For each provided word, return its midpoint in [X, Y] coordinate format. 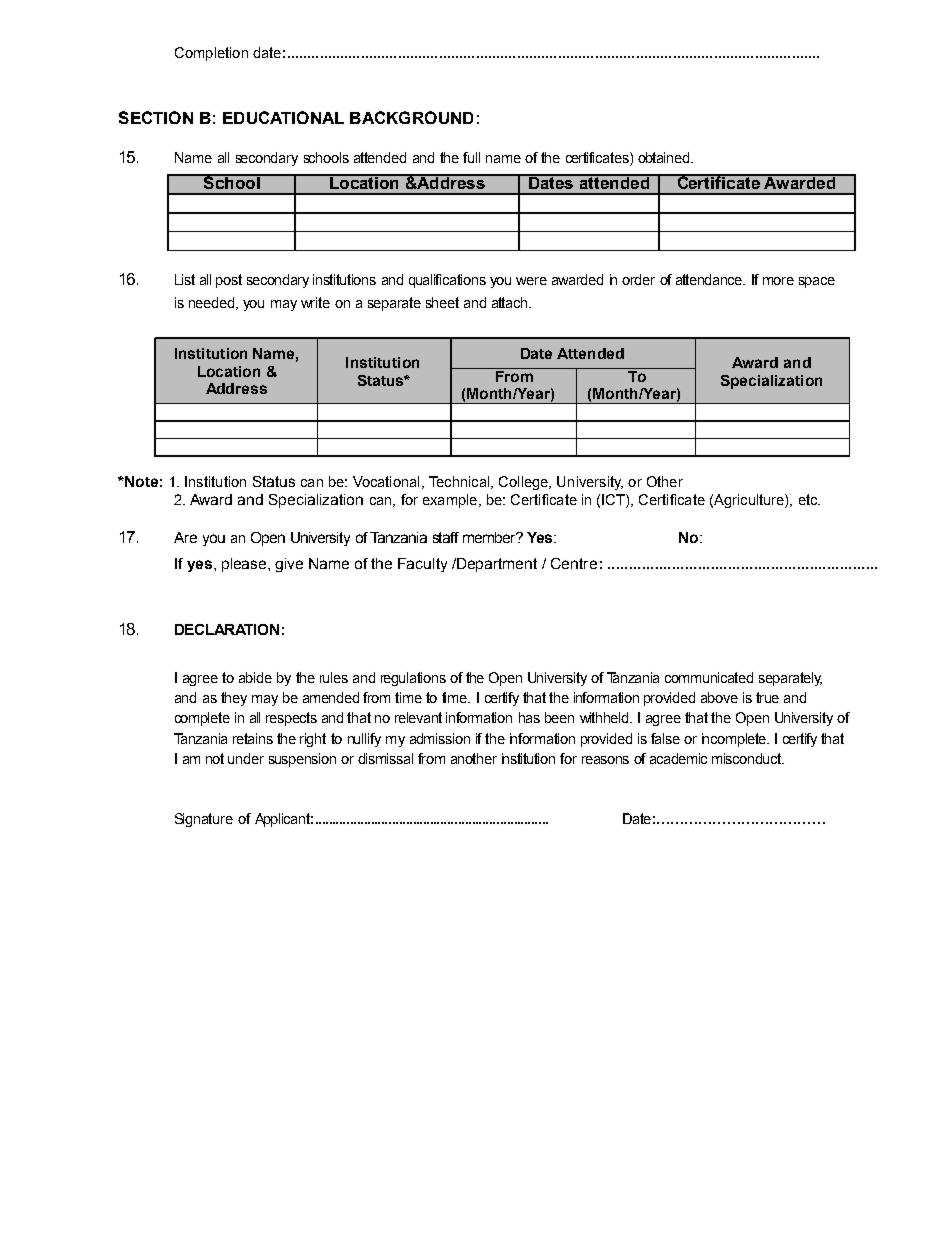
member [490, 537]
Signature [204, 820]
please [245, 565]
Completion [211, 54]
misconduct [748, 758]
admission [440, 738]
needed [213, 303]
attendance [710, 279]
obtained [665, 157]
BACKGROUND [411, 117]
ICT [614, 499]
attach [511, 302]
